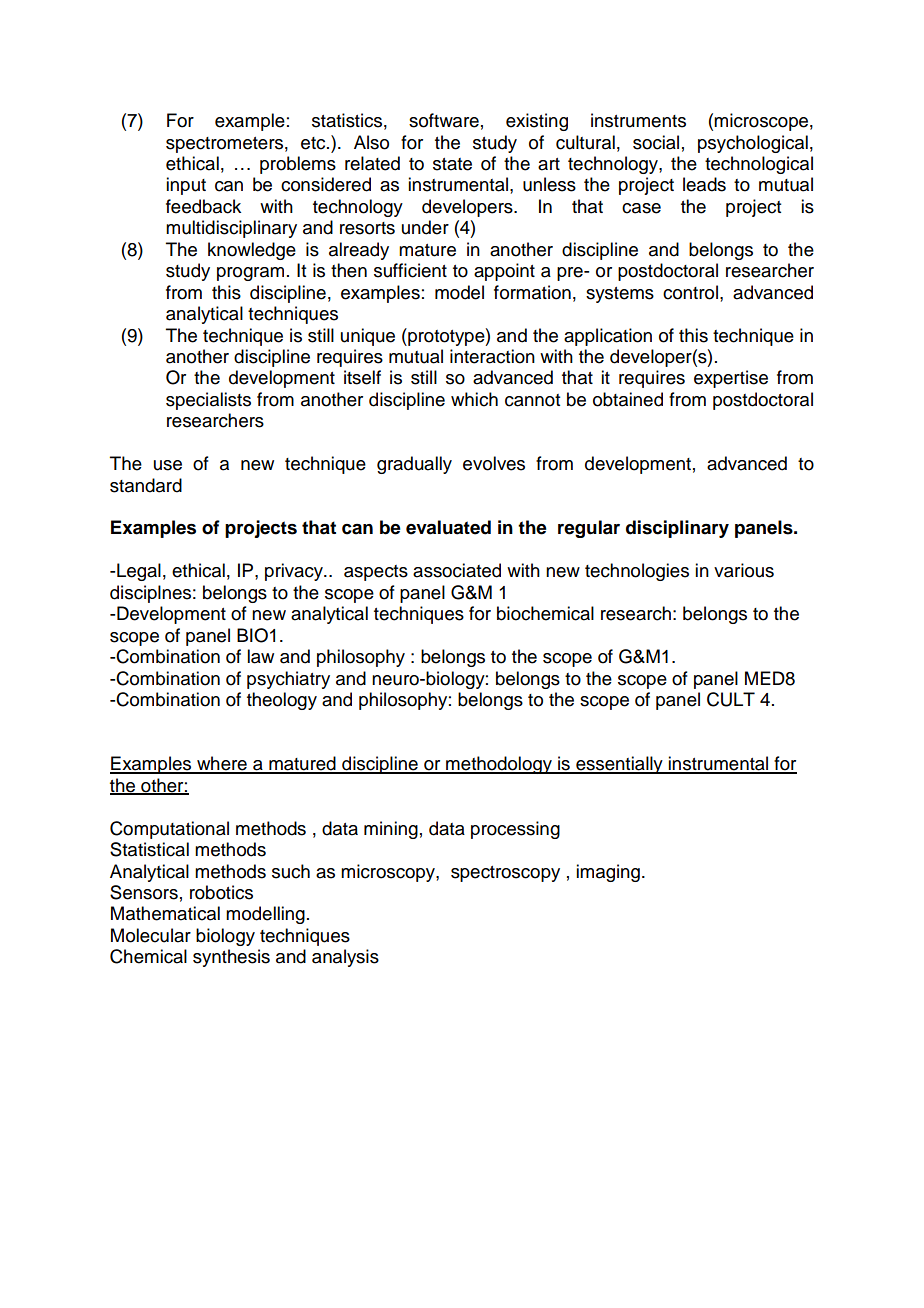 The width and height of the screenshot is (924, 1308). What do you see at coordinates (186, 186) in the screenshot?
I see `input` at bounding box center [186, 186].
